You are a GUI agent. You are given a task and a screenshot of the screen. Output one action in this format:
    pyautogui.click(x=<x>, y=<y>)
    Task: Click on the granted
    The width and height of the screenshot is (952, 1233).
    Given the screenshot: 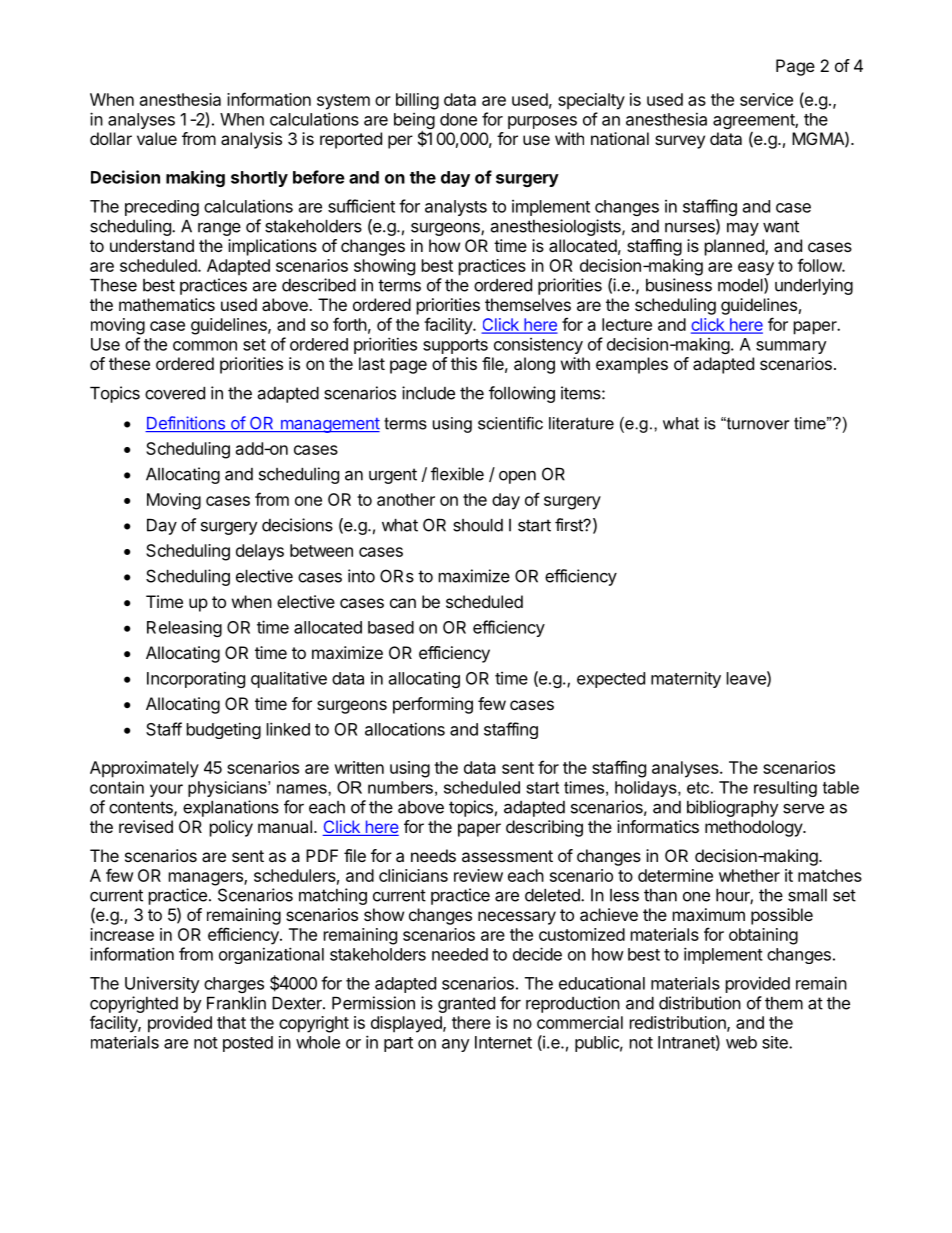 What is the action you would take?
    pyautogui.click(x=466, y=1005)
